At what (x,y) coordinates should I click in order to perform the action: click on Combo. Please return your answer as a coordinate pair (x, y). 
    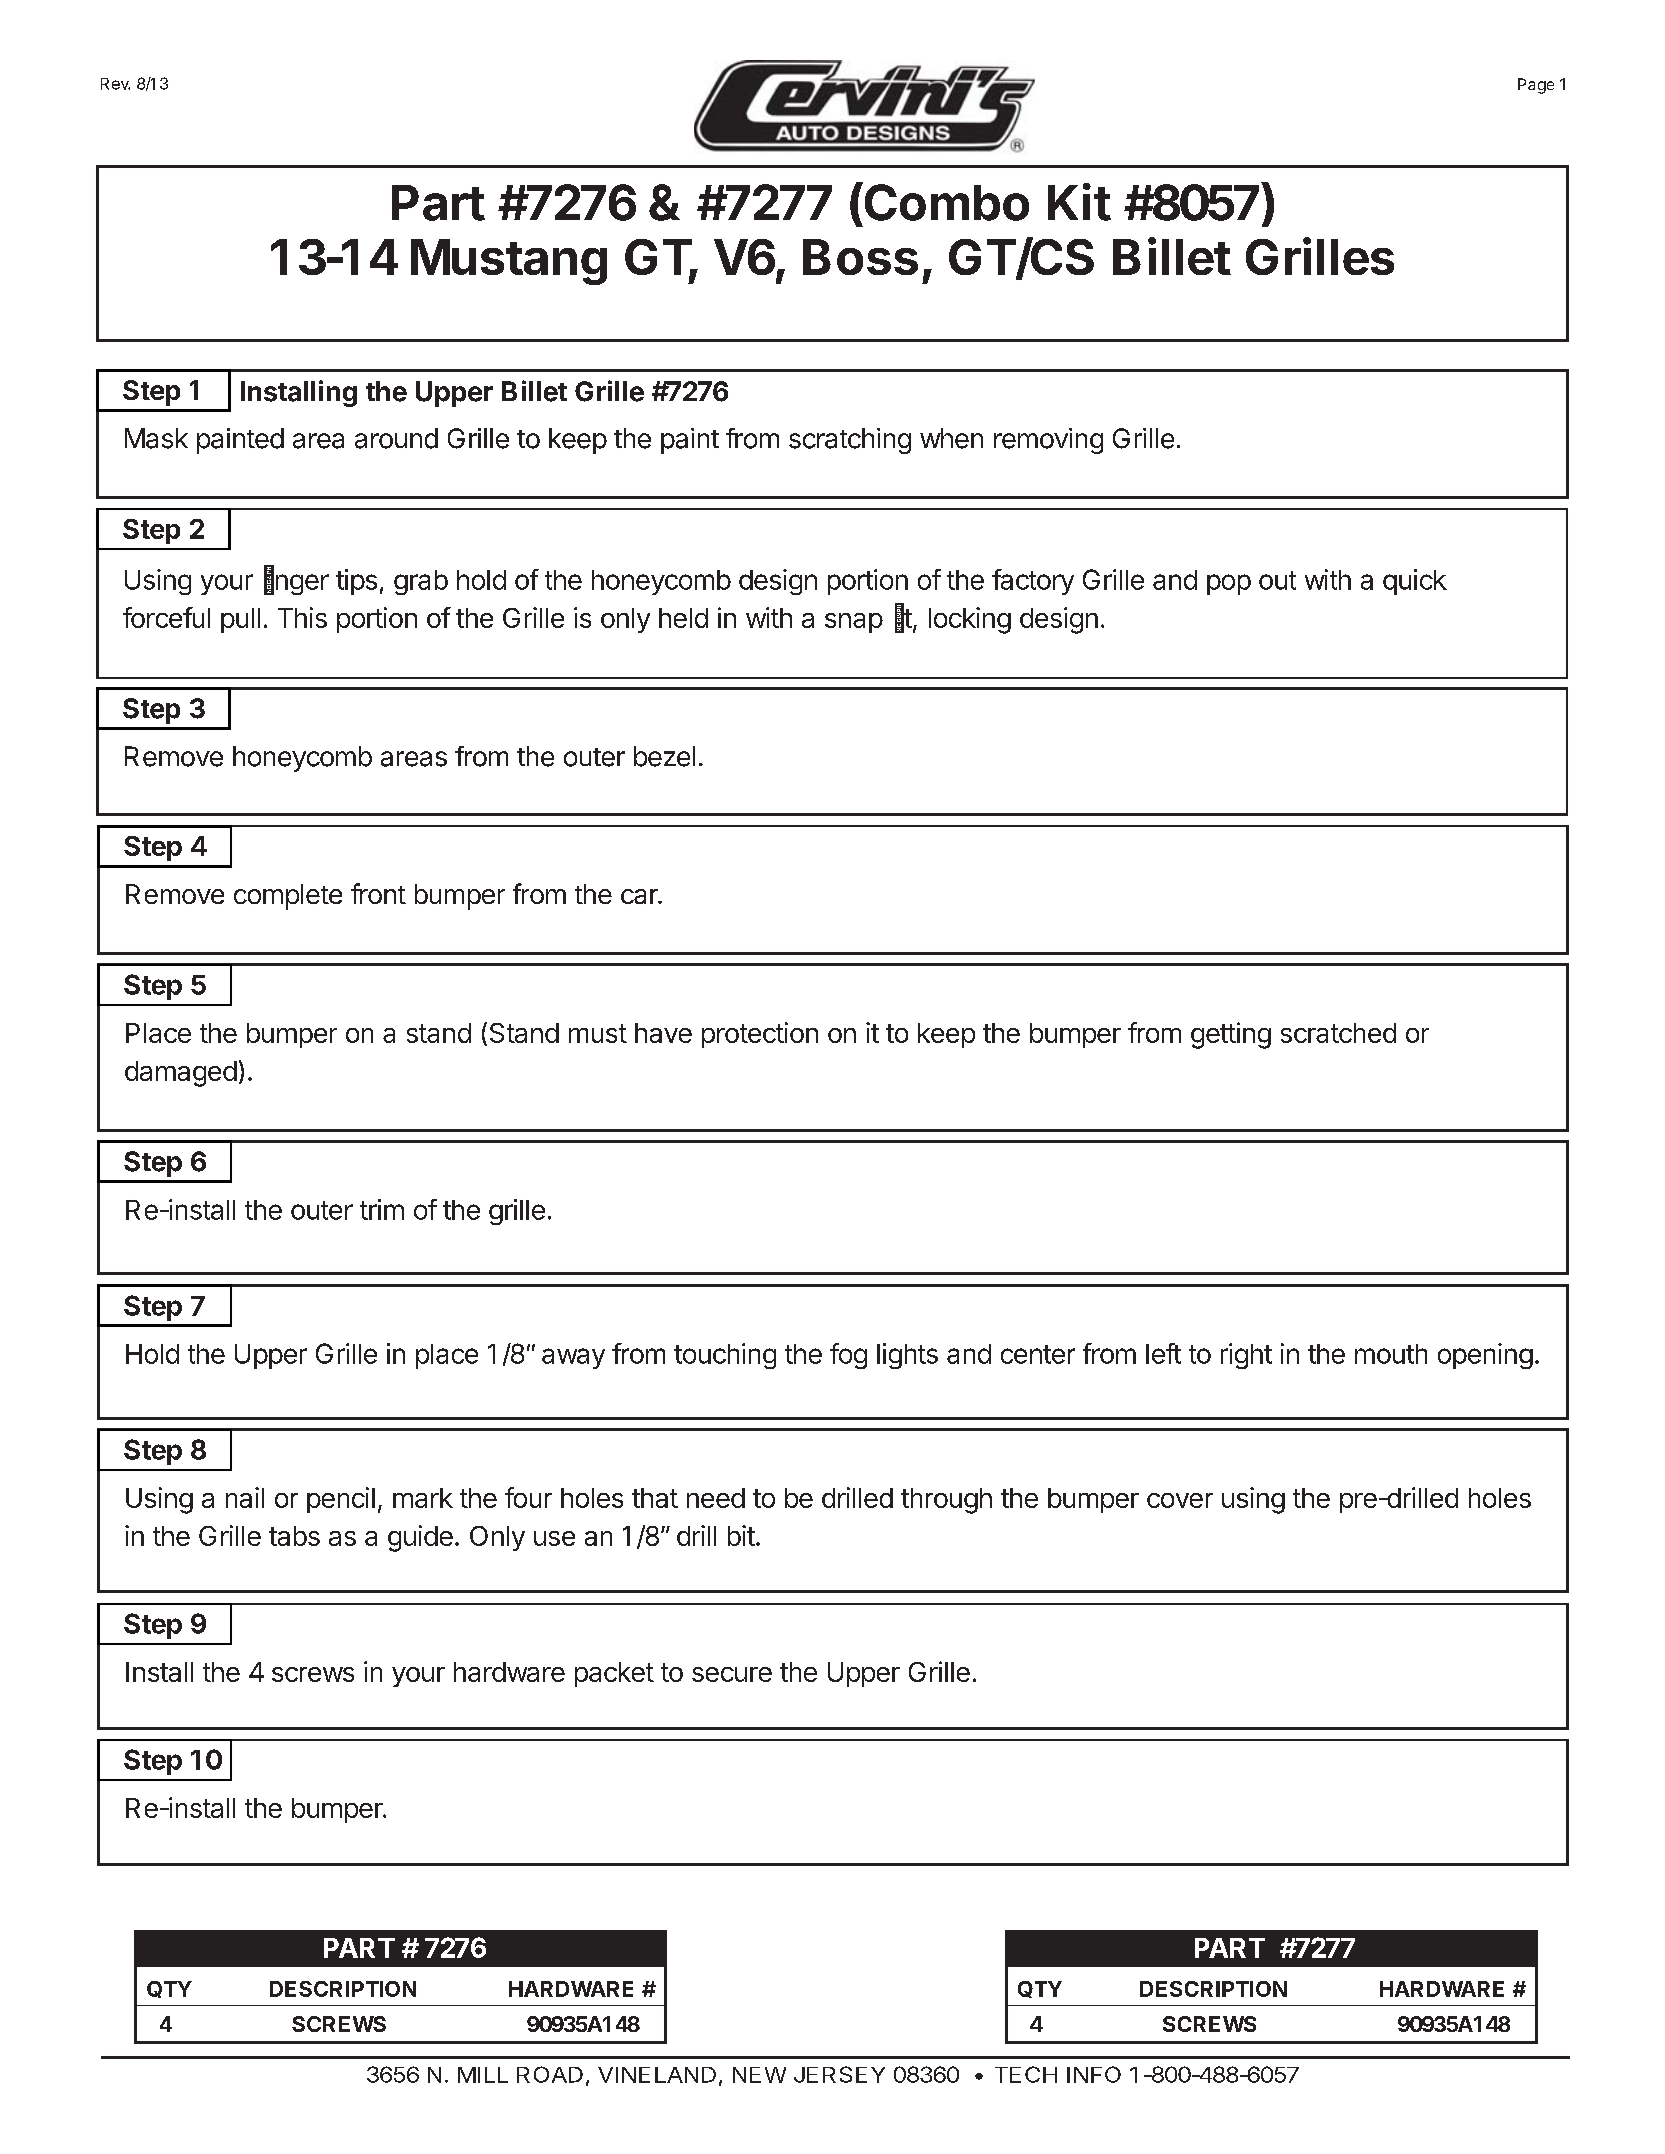
    Looking at the image, I should click on (945, 201).
